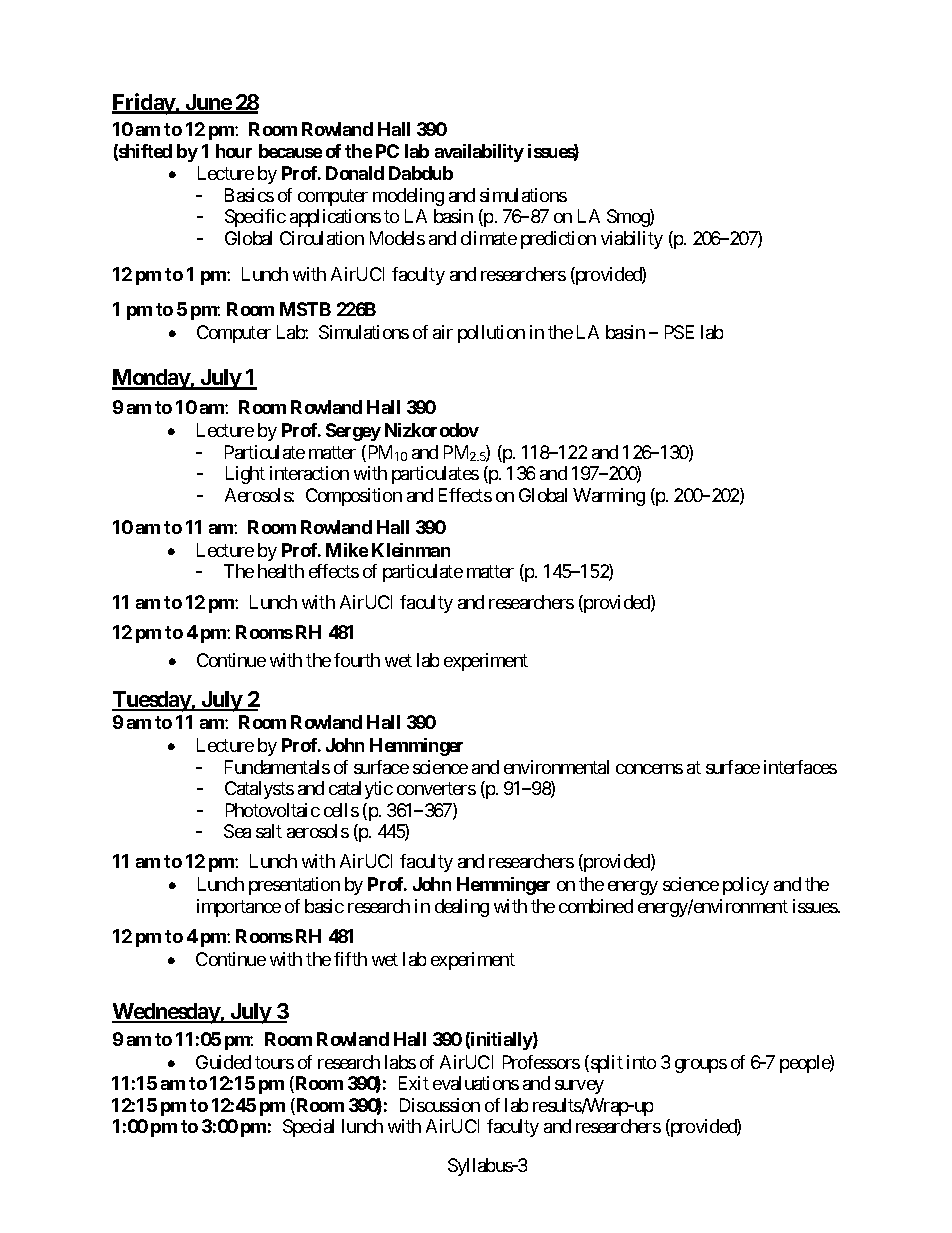  I want to click on evaluations, so click(476, 1083).
